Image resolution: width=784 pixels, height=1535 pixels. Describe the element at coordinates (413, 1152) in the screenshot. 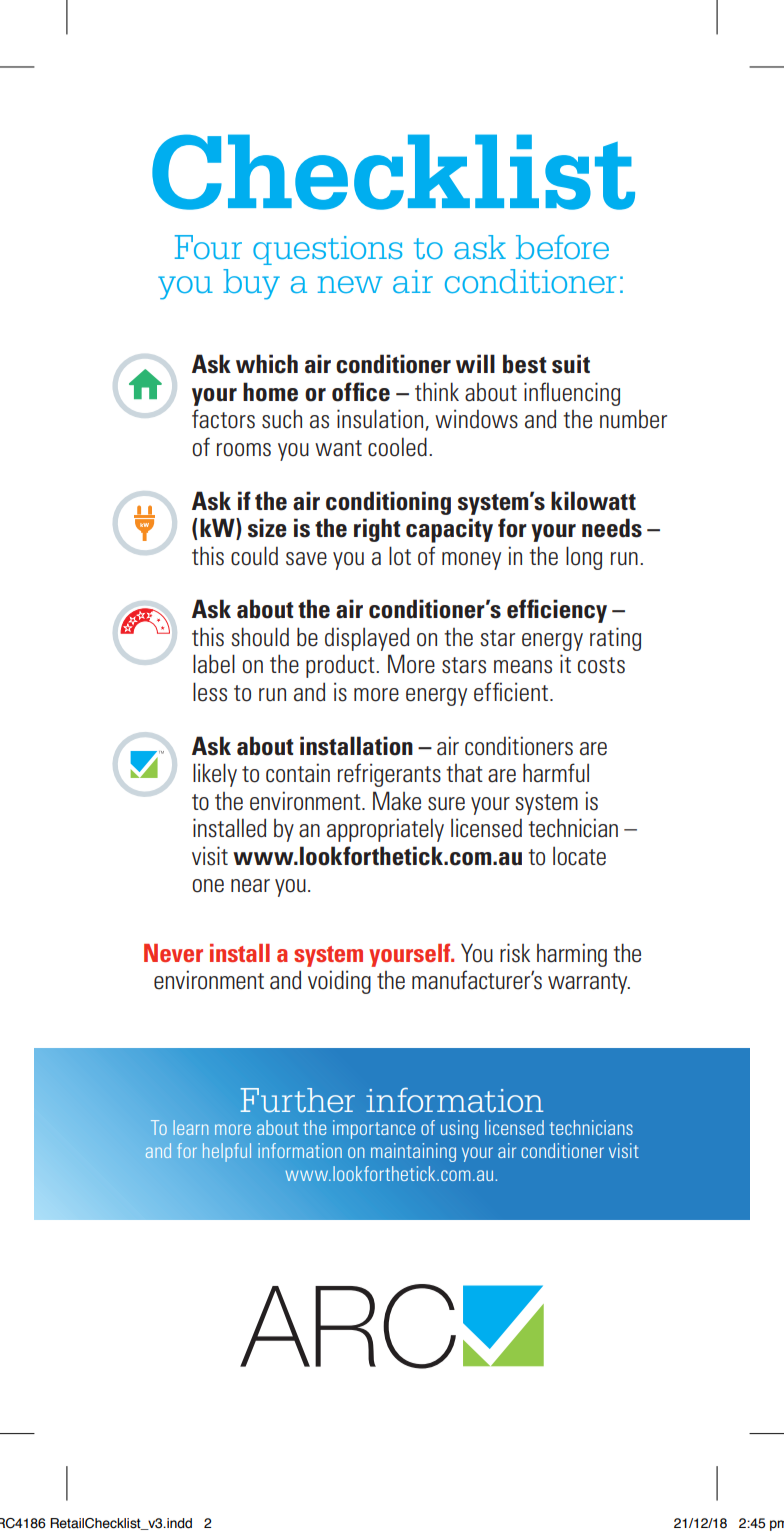

I see `maintaining` at that location.
